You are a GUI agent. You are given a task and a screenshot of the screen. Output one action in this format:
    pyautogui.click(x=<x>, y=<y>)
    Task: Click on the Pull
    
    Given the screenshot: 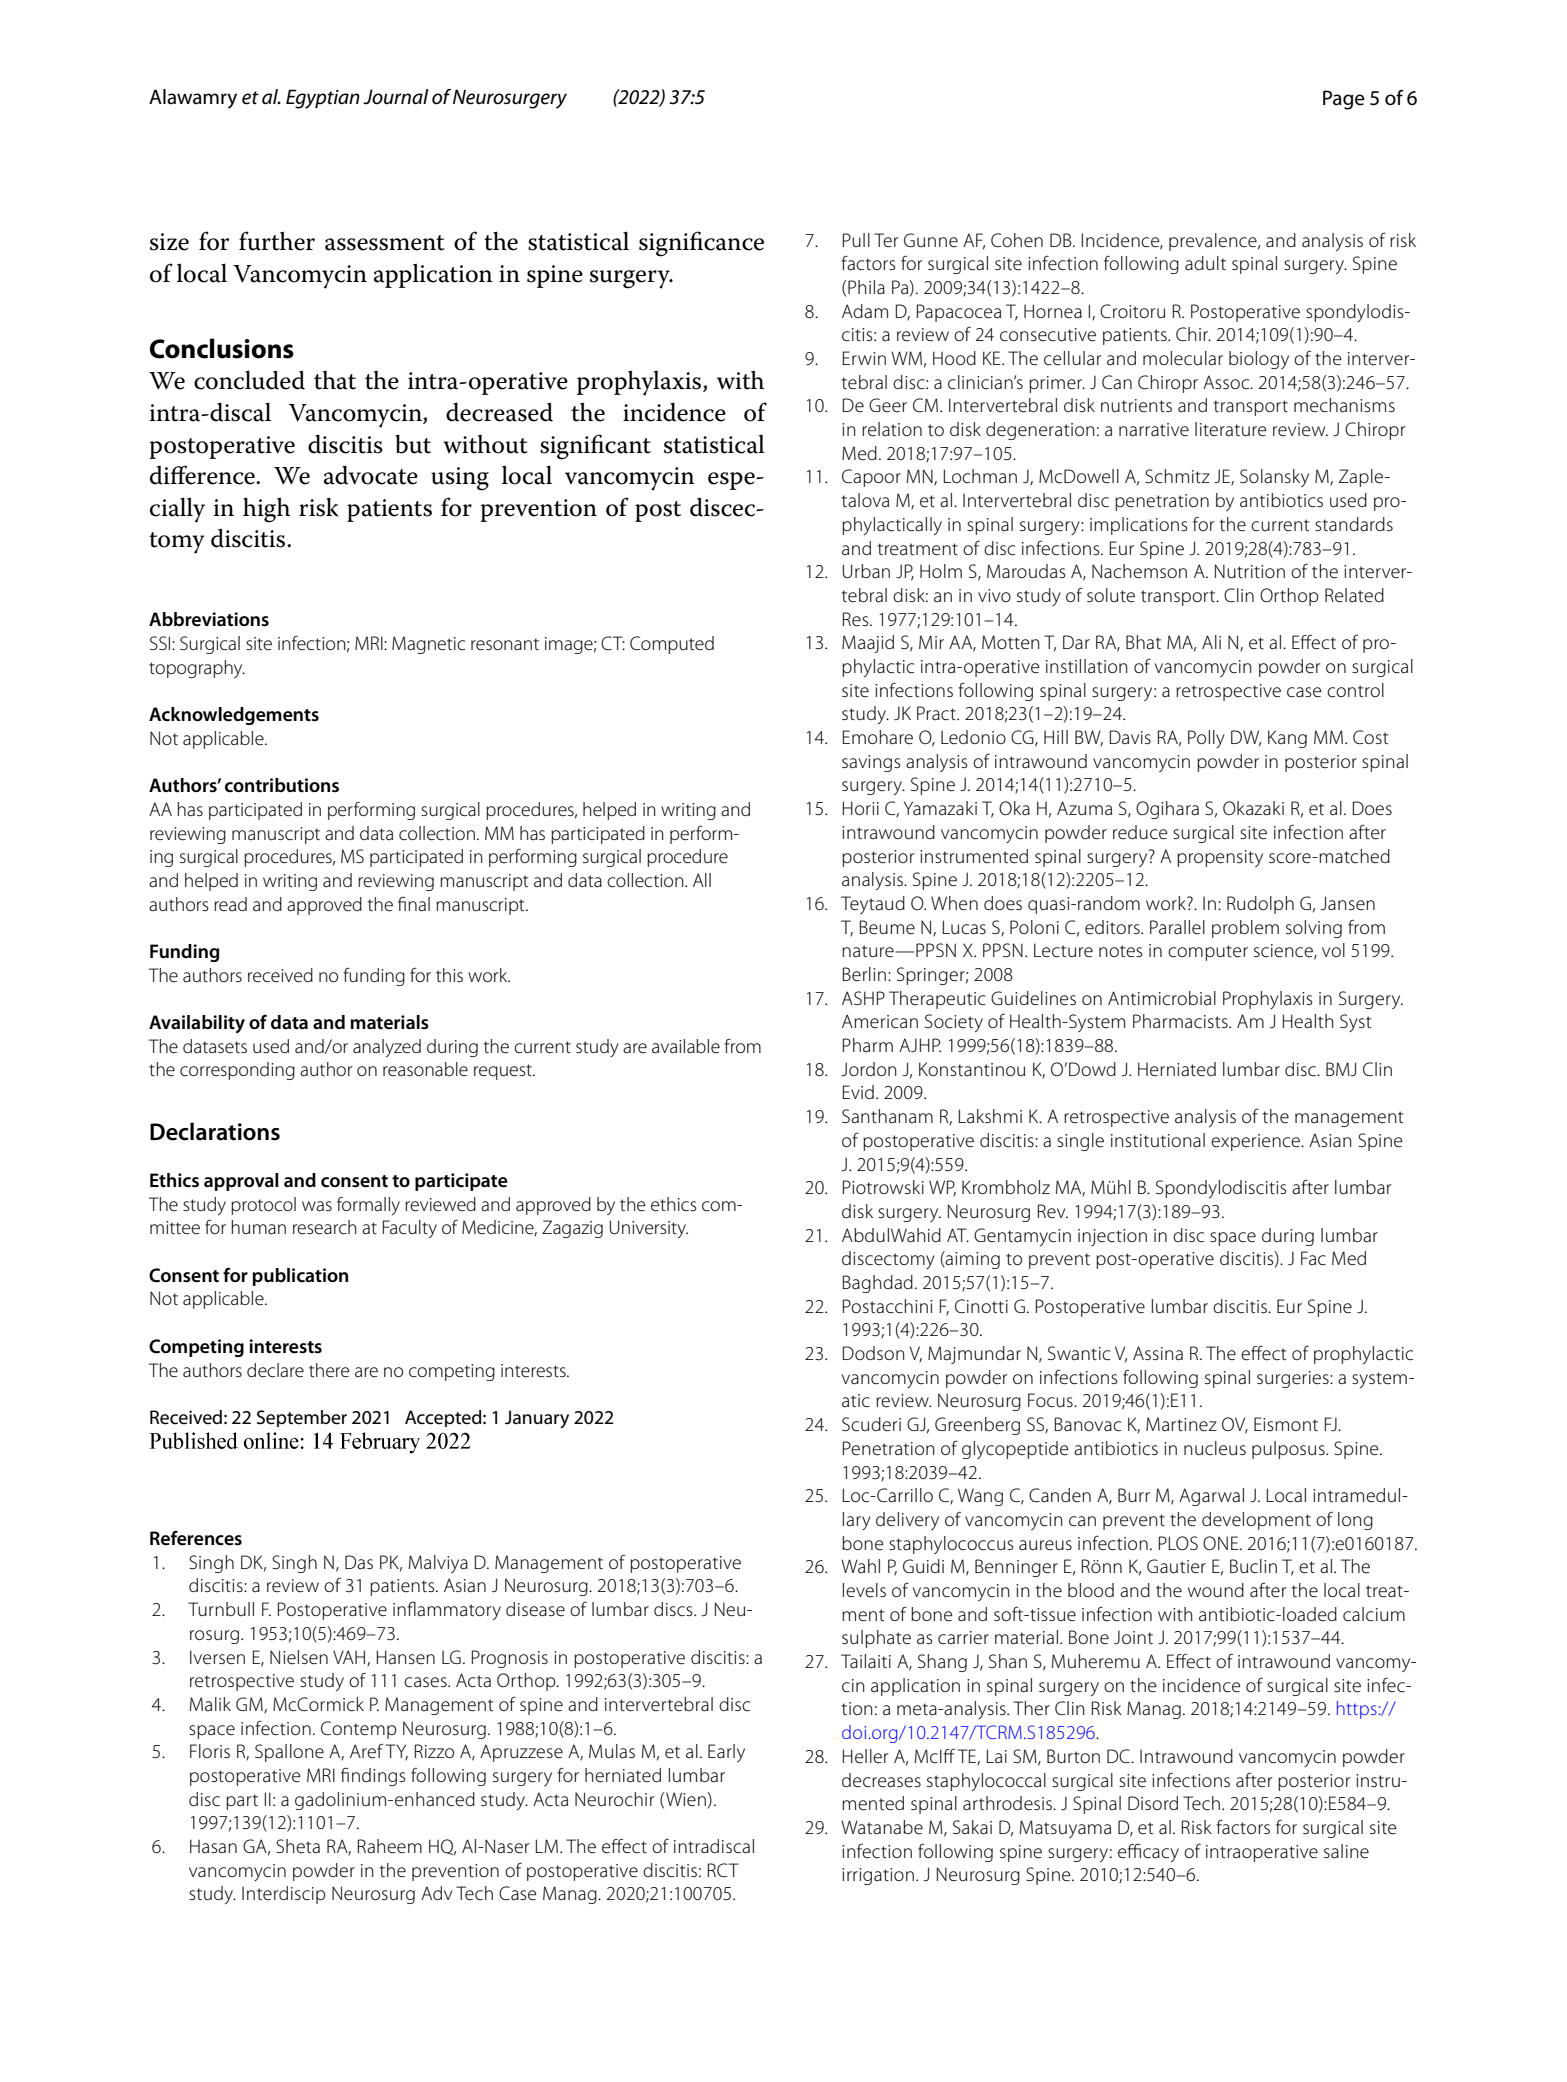 What is the action you would take?
    pyautogui.click(x=856, y=240)
